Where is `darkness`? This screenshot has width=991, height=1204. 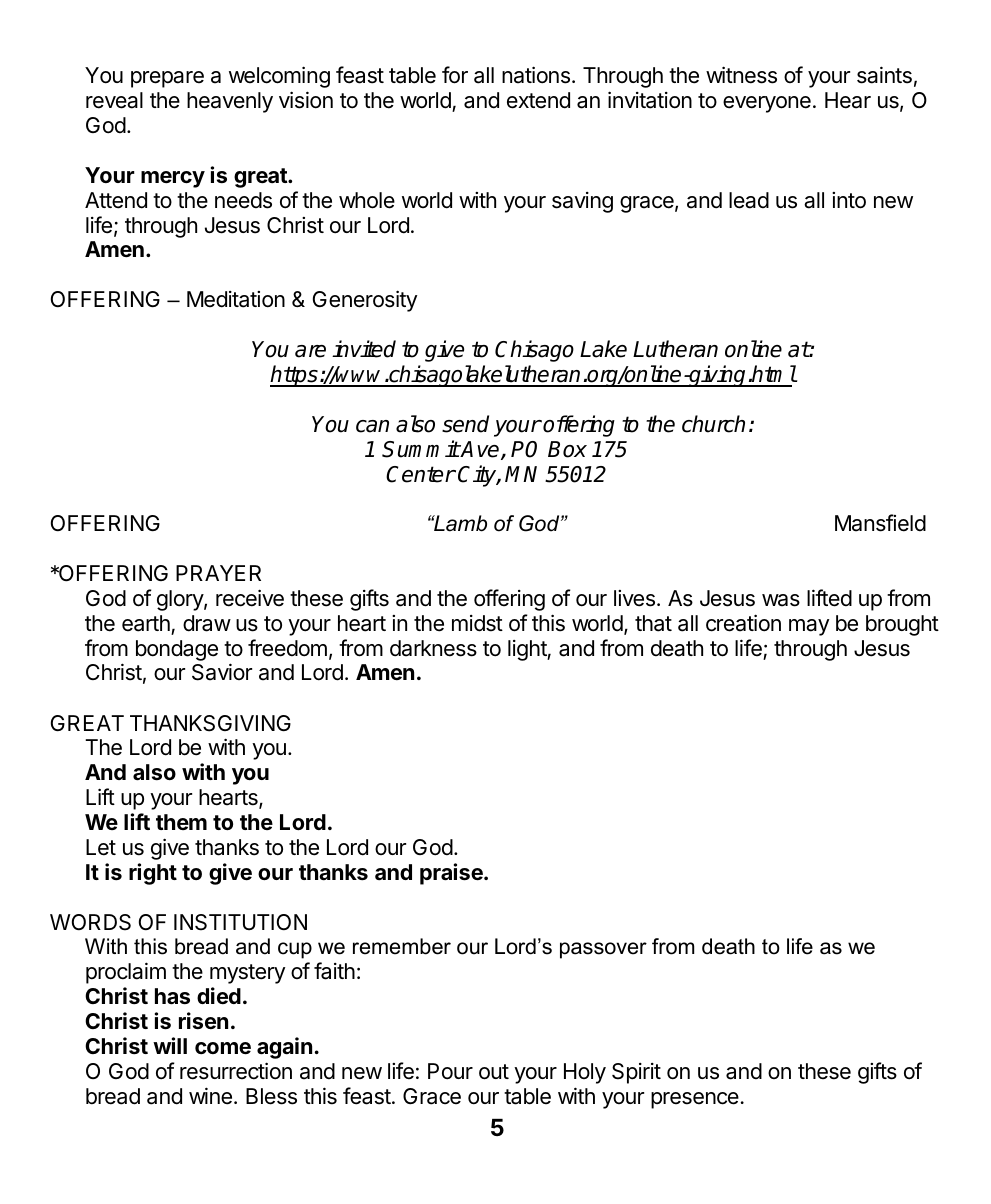
darkness is located at coordinates (433, 648).
